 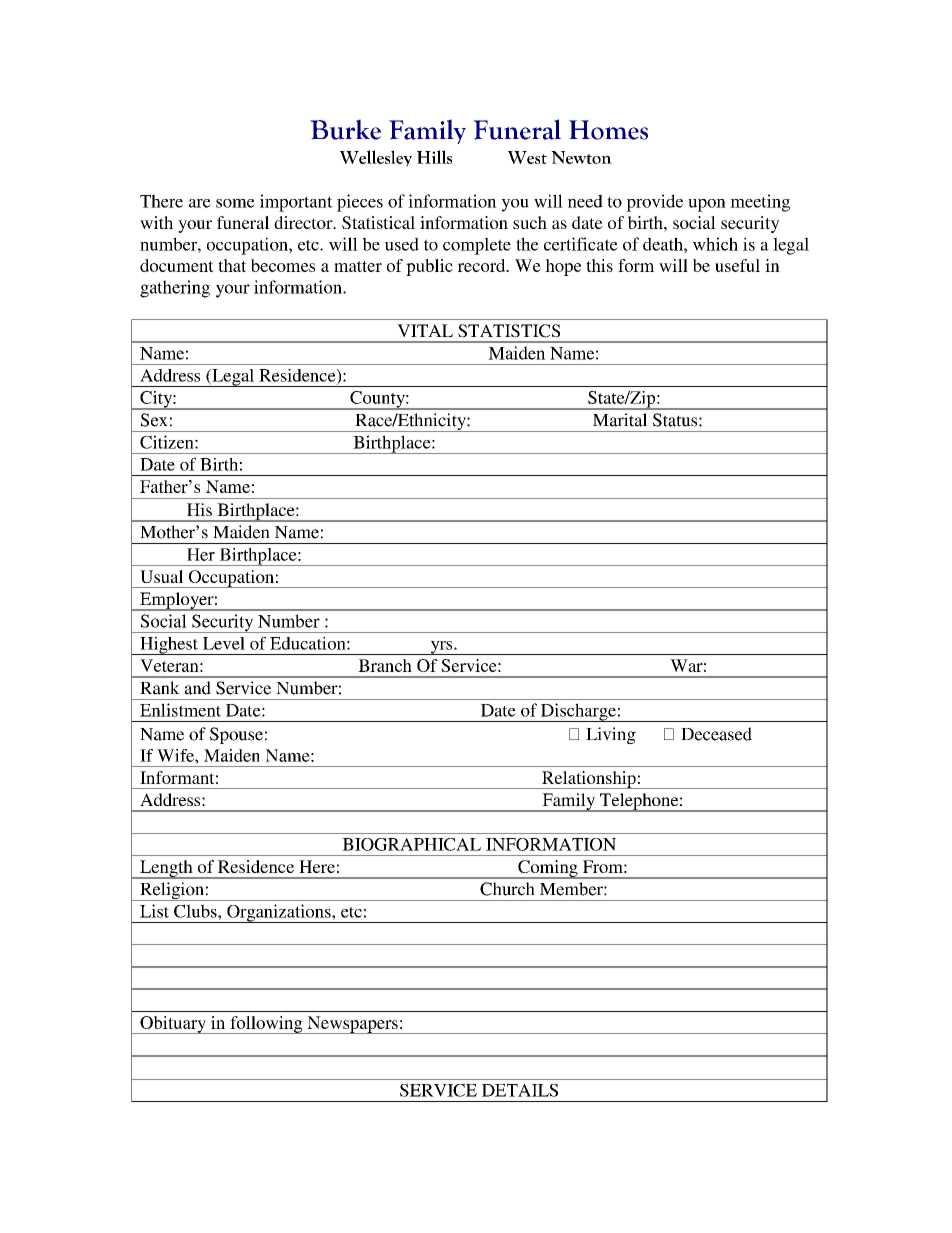 What do you see at coordinates (224, 643) in the screenshot?
I see `Level` at bounding box center [224, 643].
